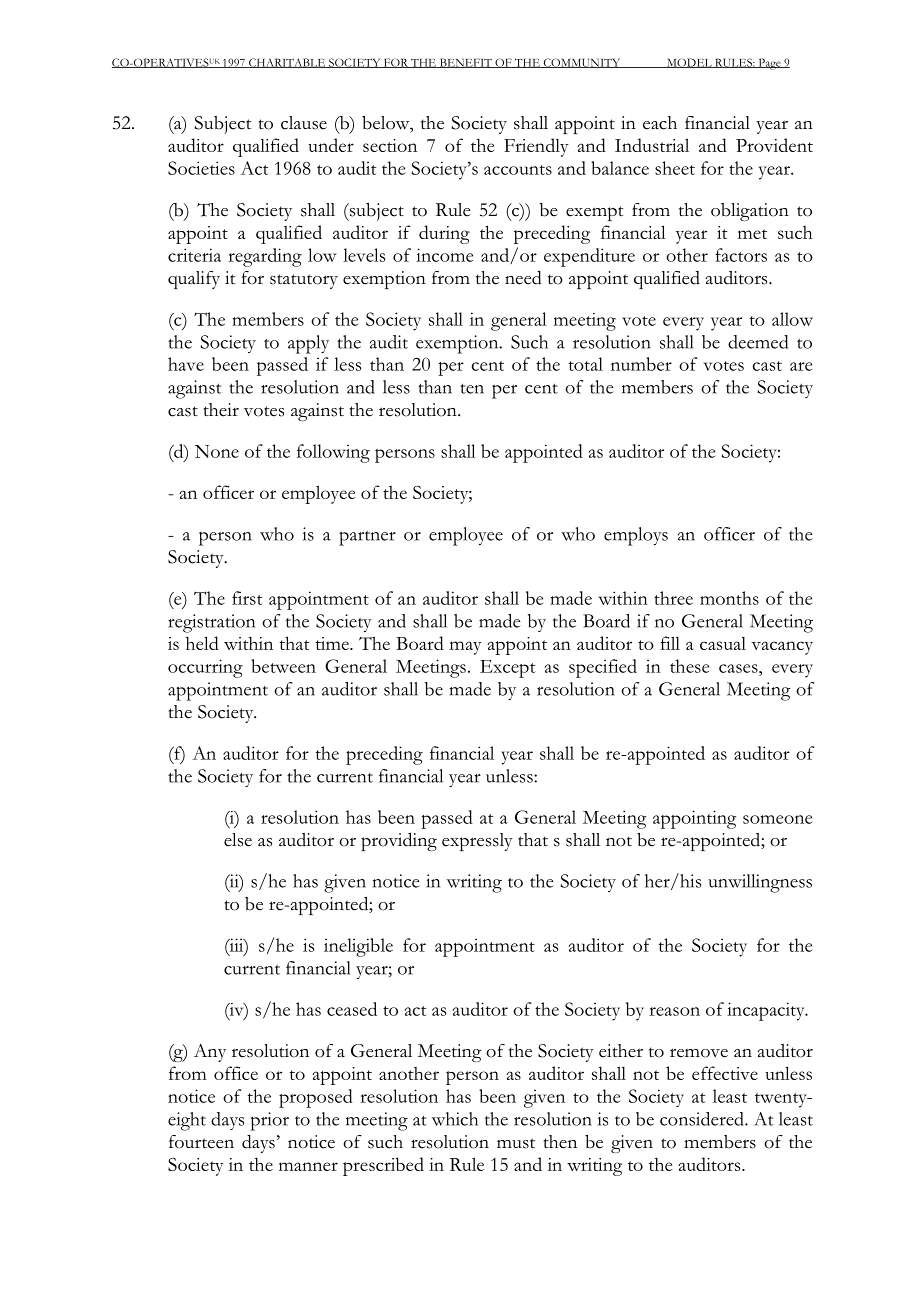 The image size is (924, 1308). Describe the element at coordinates (367, 538) in the screenshot. I see `partner` at that location.
